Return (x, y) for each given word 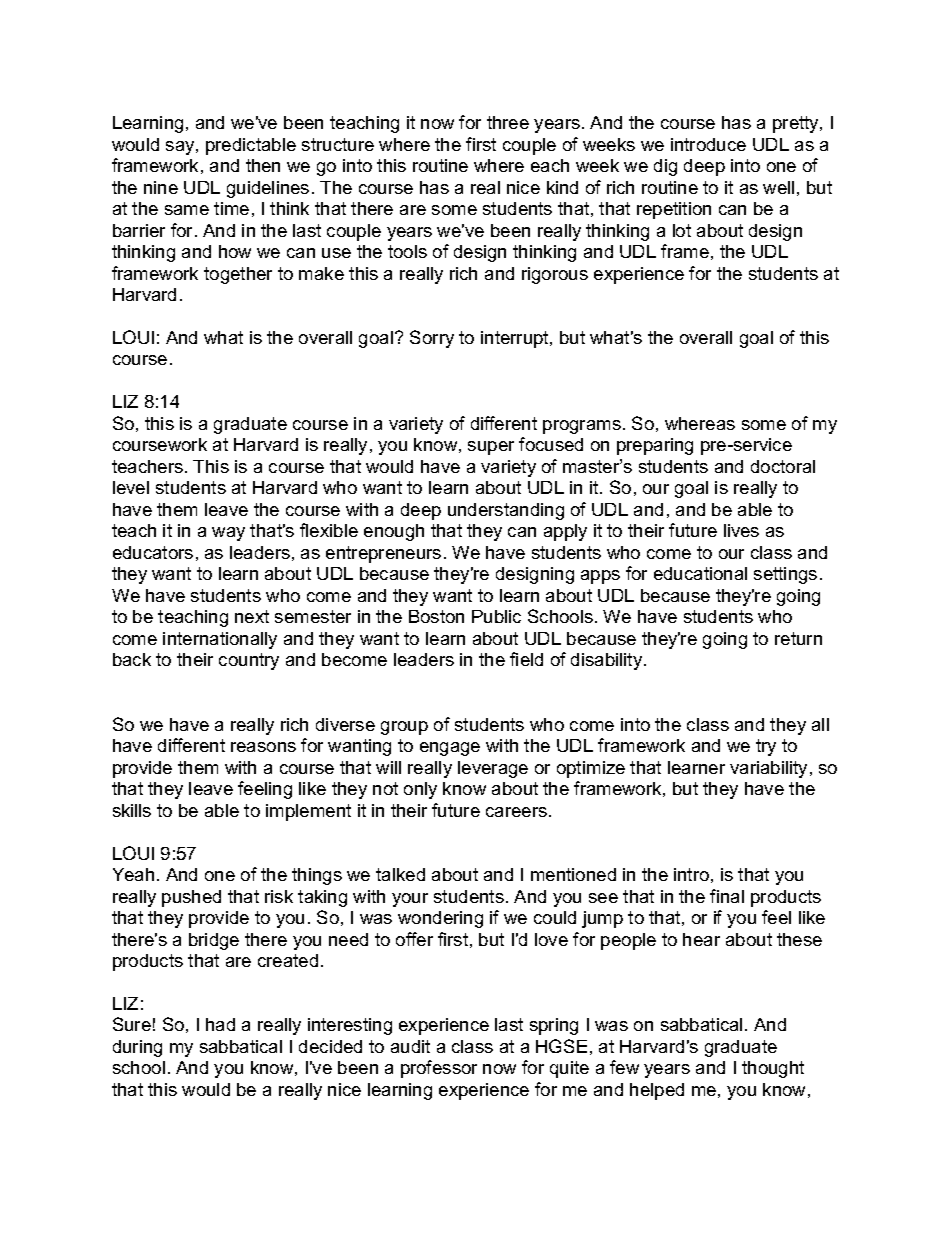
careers (518, 812)
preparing (655, 446)
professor (439, 1069)
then (263, 165)
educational (700, 573)
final (727, 896)
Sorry (432, 339)
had (220, 1024)
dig (665, 167)
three (508, 122)
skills (132, 810)
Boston (436, 616)
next (252, 616)
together (238, 275)
